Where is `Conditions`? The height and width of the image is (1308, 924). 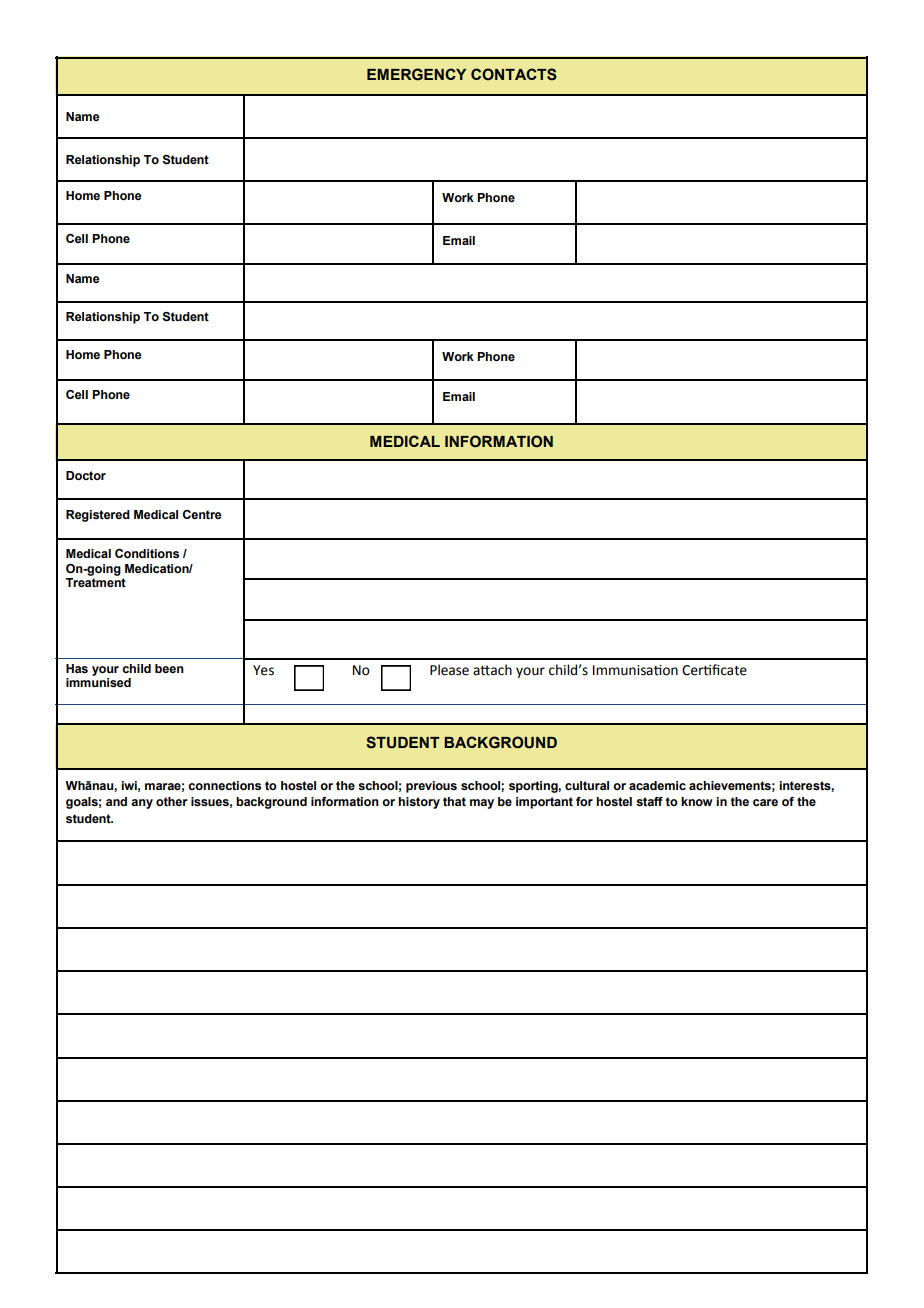 Conditions is located at coordinates (147, 553).
